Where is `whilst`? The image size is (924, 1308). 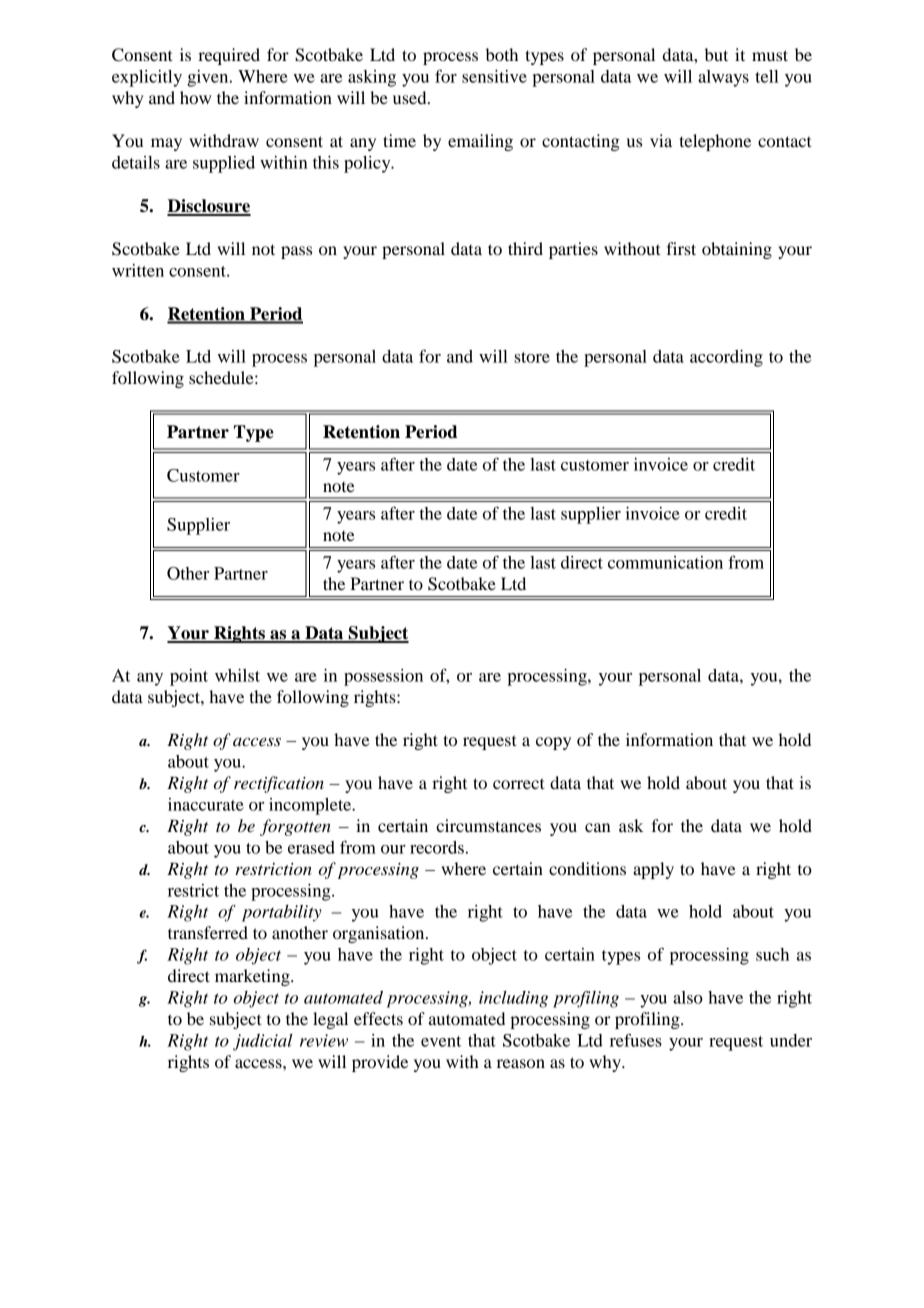
whilst is located at coordinates (237, 675).
